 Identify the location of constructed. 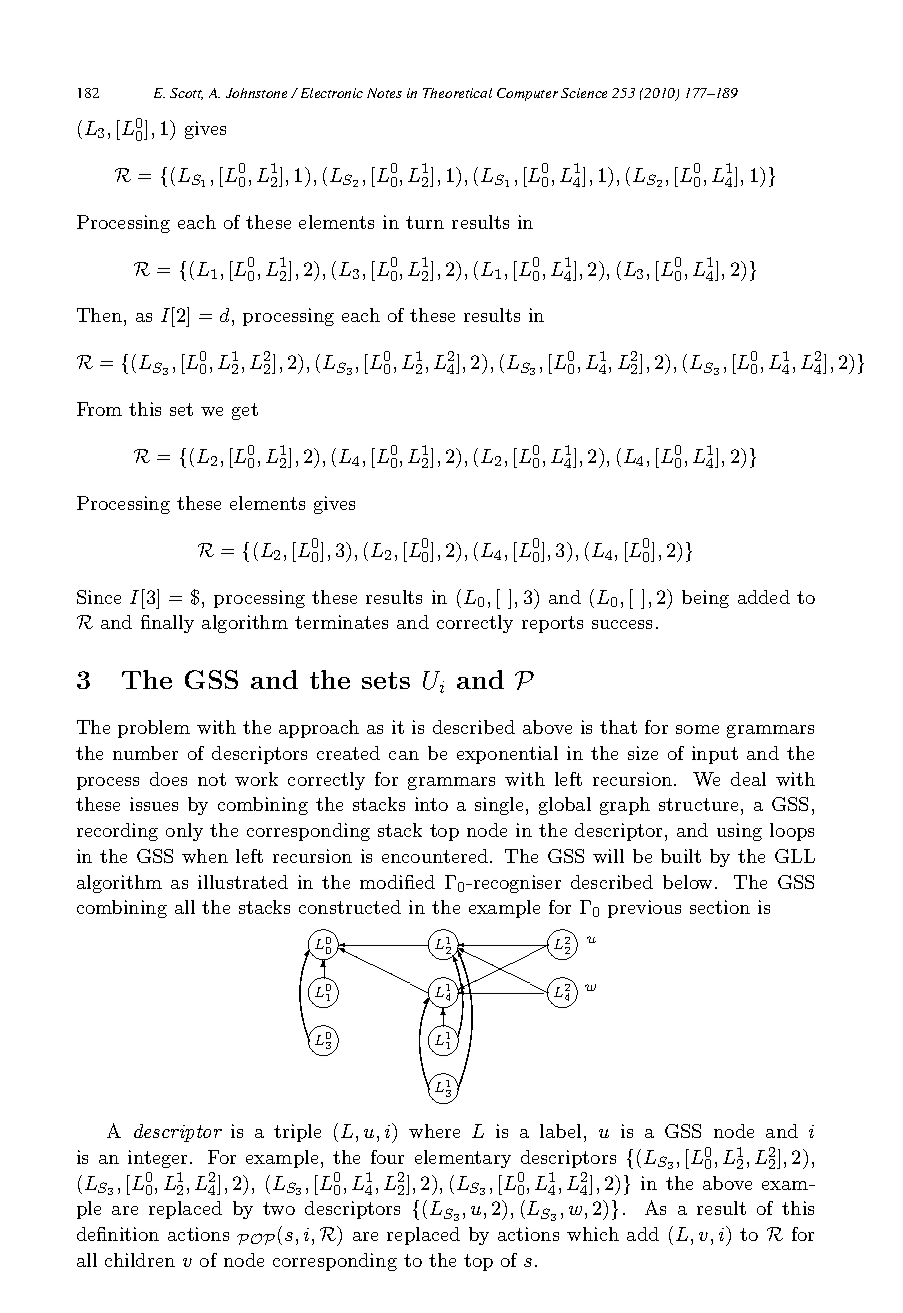
(350, 907).
